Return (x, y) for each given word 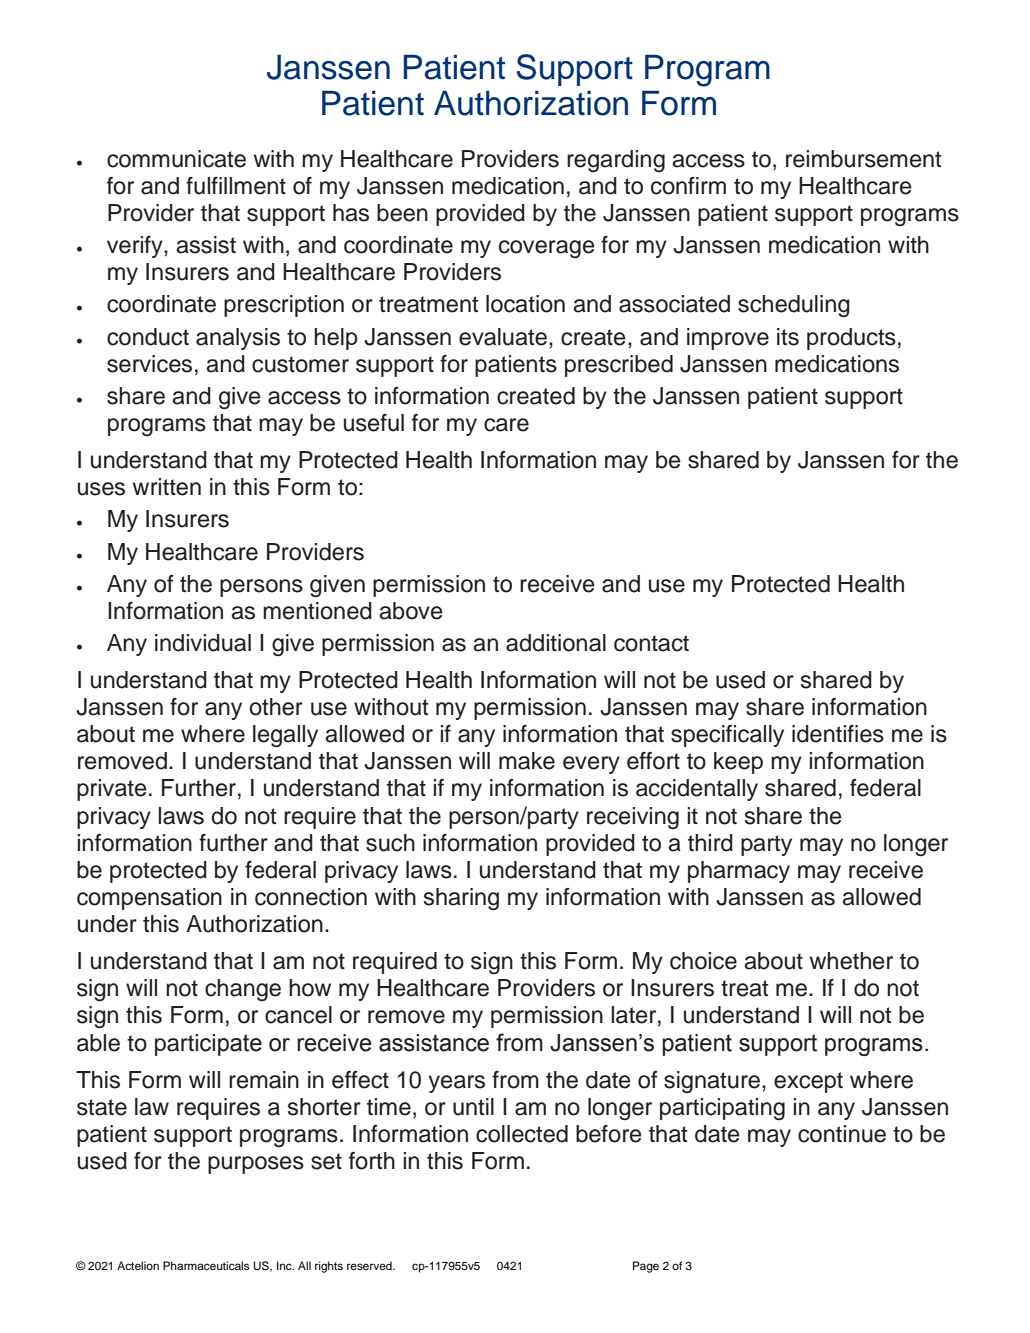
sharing (461, 899)
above (411, 611)
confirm (688, 186)
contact (651, 643)
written (167, 487)
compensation (149, 899)
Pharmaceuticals (206, 1265)
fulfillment (236, 186)
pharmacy (739, 872)
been (402, 213)
